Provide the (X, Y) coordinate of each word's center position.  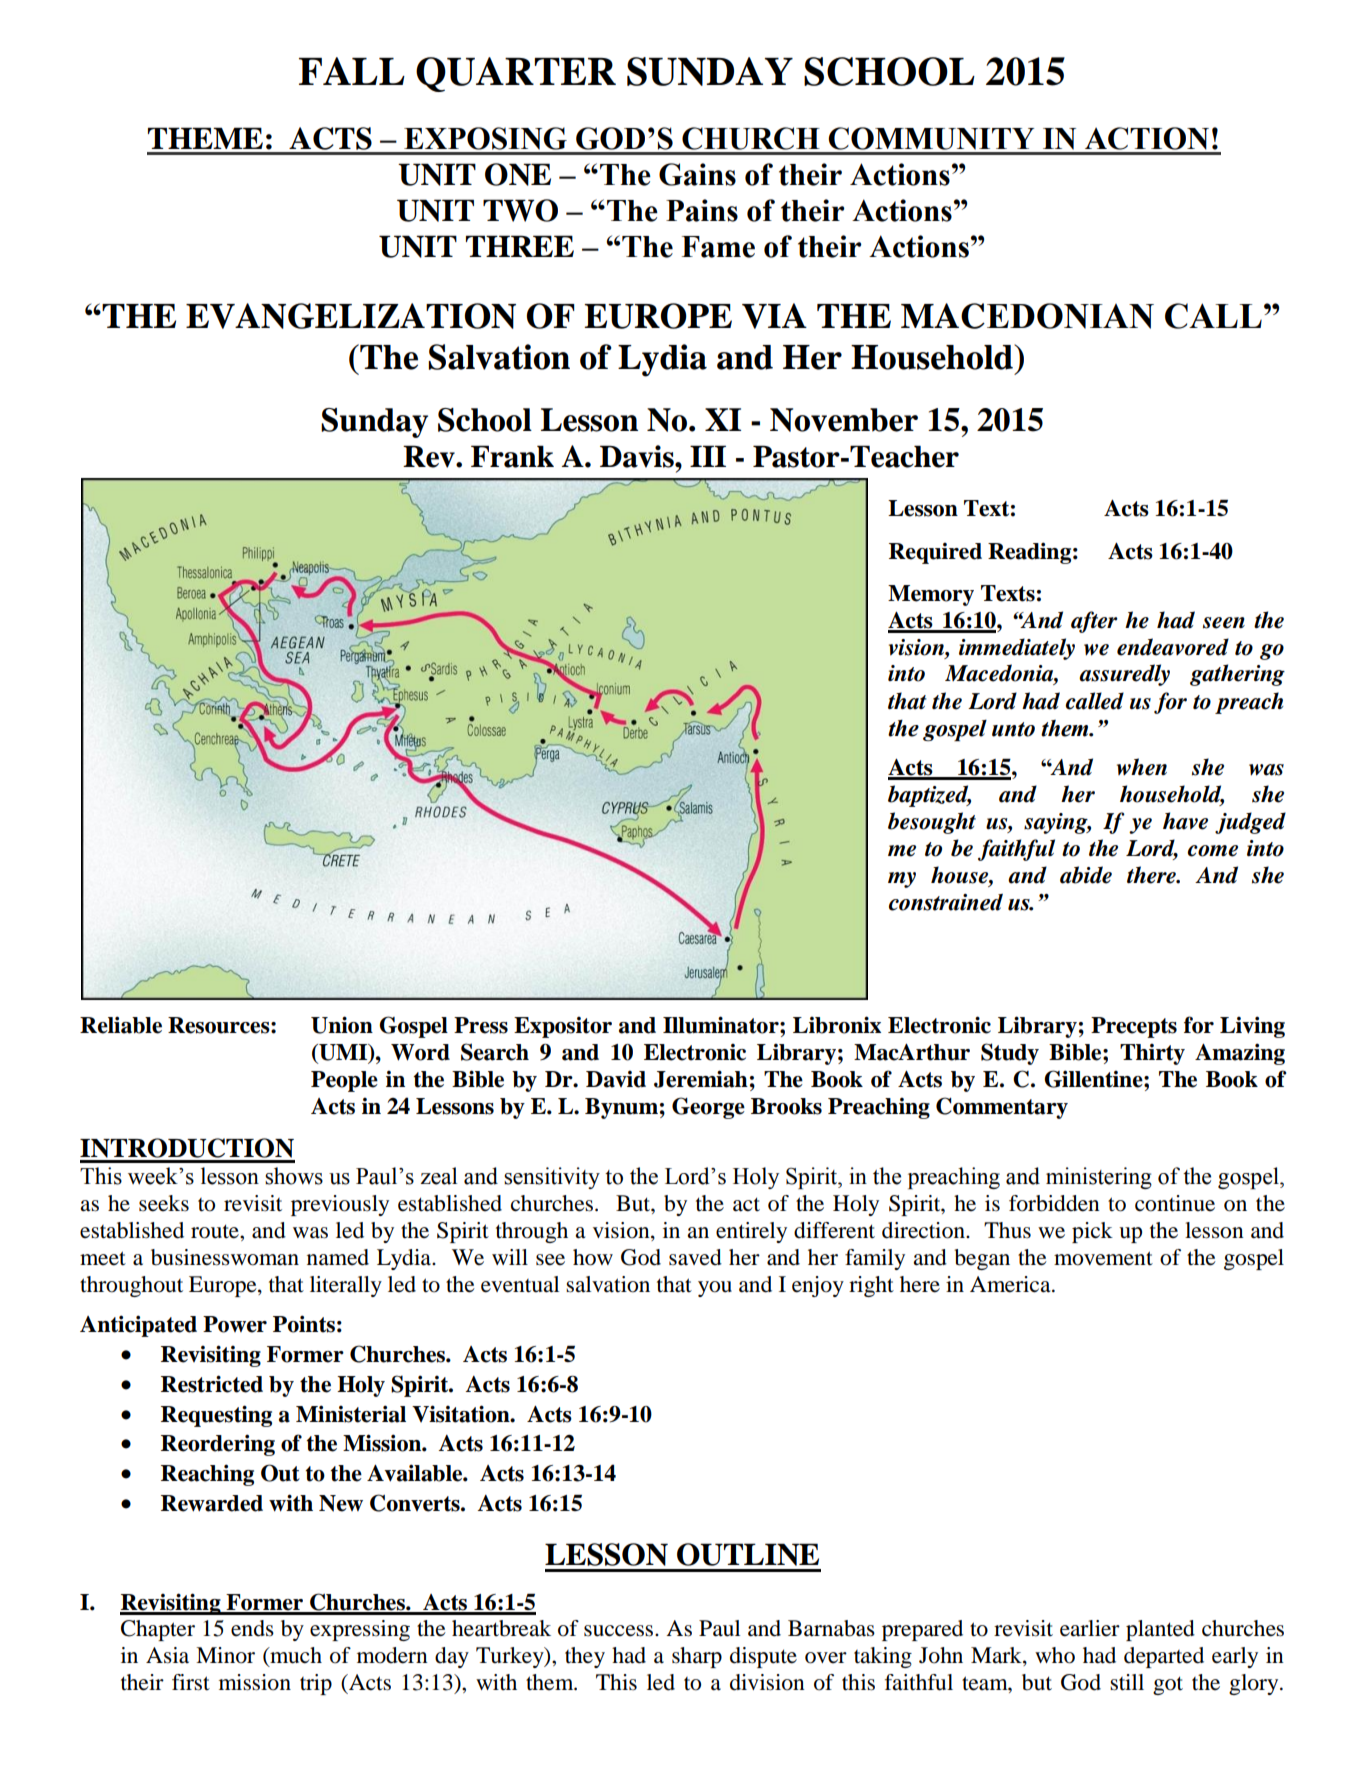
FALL (352, 71)
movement (1103, 1258)
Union (342, 1025)
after (1094, 622)
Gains (697, 174)
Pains (702, 210)
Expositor (563, 1027)
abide (1086, 875)
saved (695, 1257)
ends (252, 1628)
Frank (512, 456)
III (708, 456)
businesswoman (225, 1257)
